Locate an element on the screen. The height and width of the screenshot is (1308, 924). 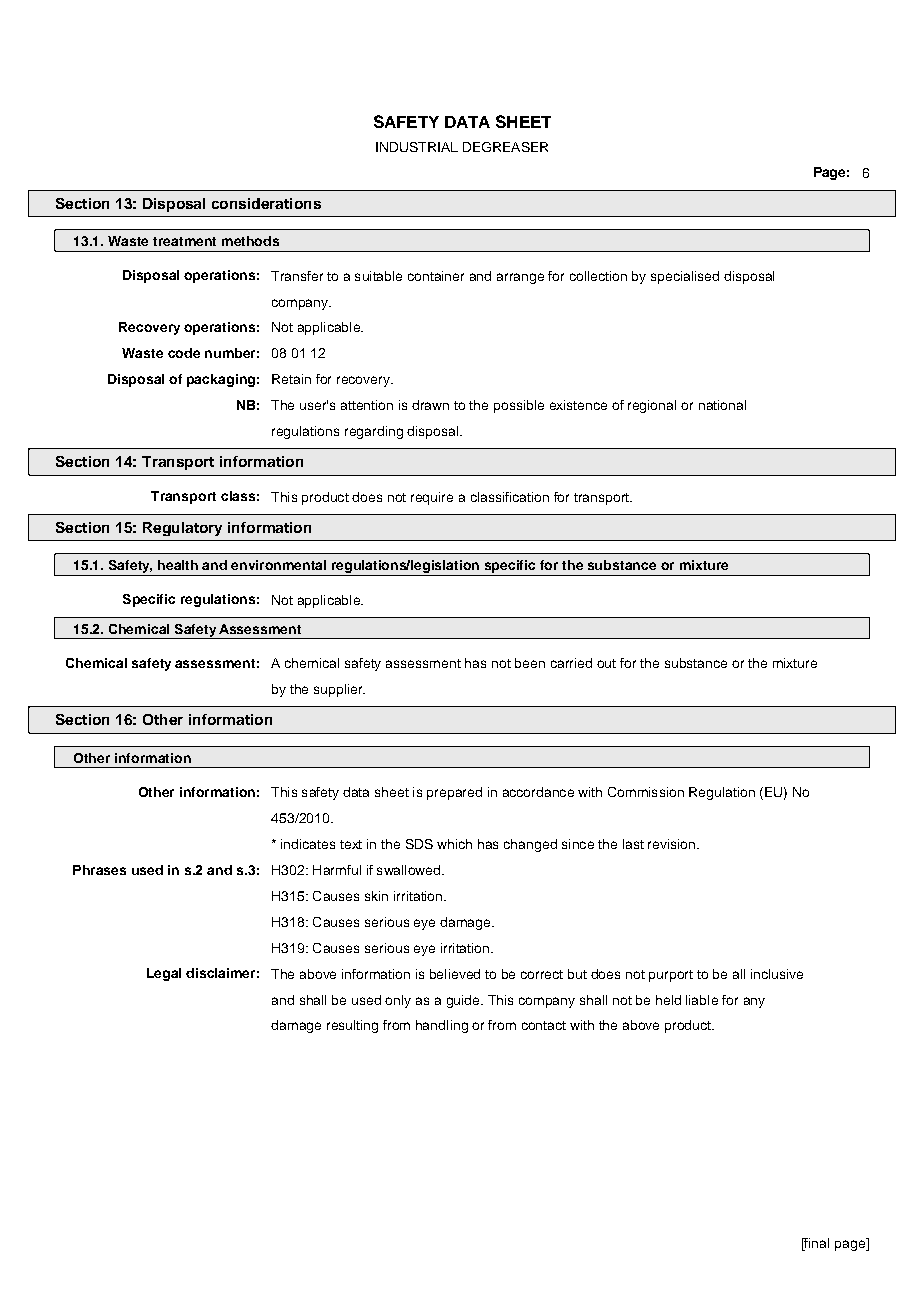
only is located at coordinates (398, 1001).
